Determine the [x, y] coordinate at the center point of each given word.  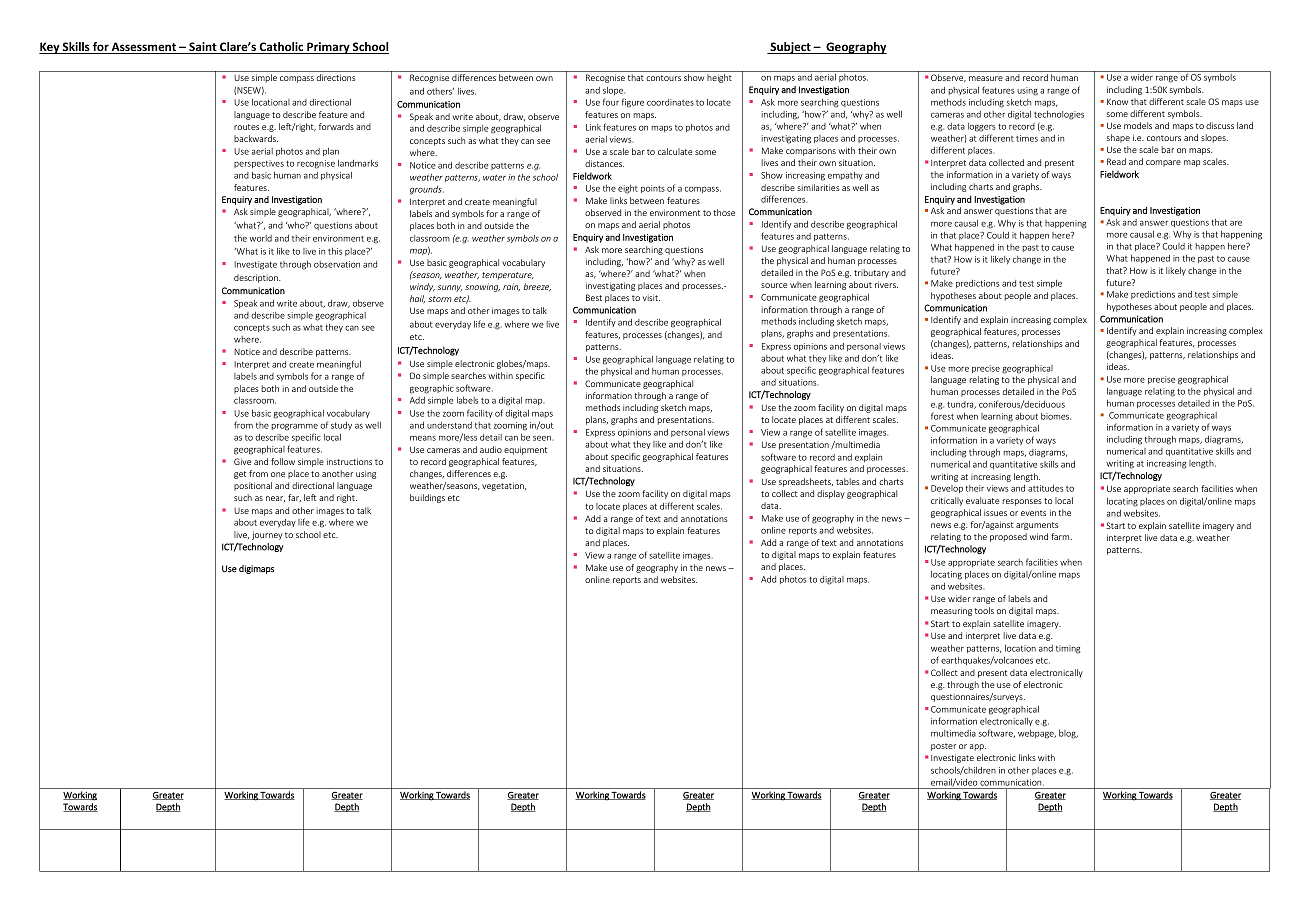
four [611, 102]
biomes [1056, 416]
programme [295, 427]
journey [267, 535]
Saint [203, 48]
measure [986, 78]
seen [543, 438]
